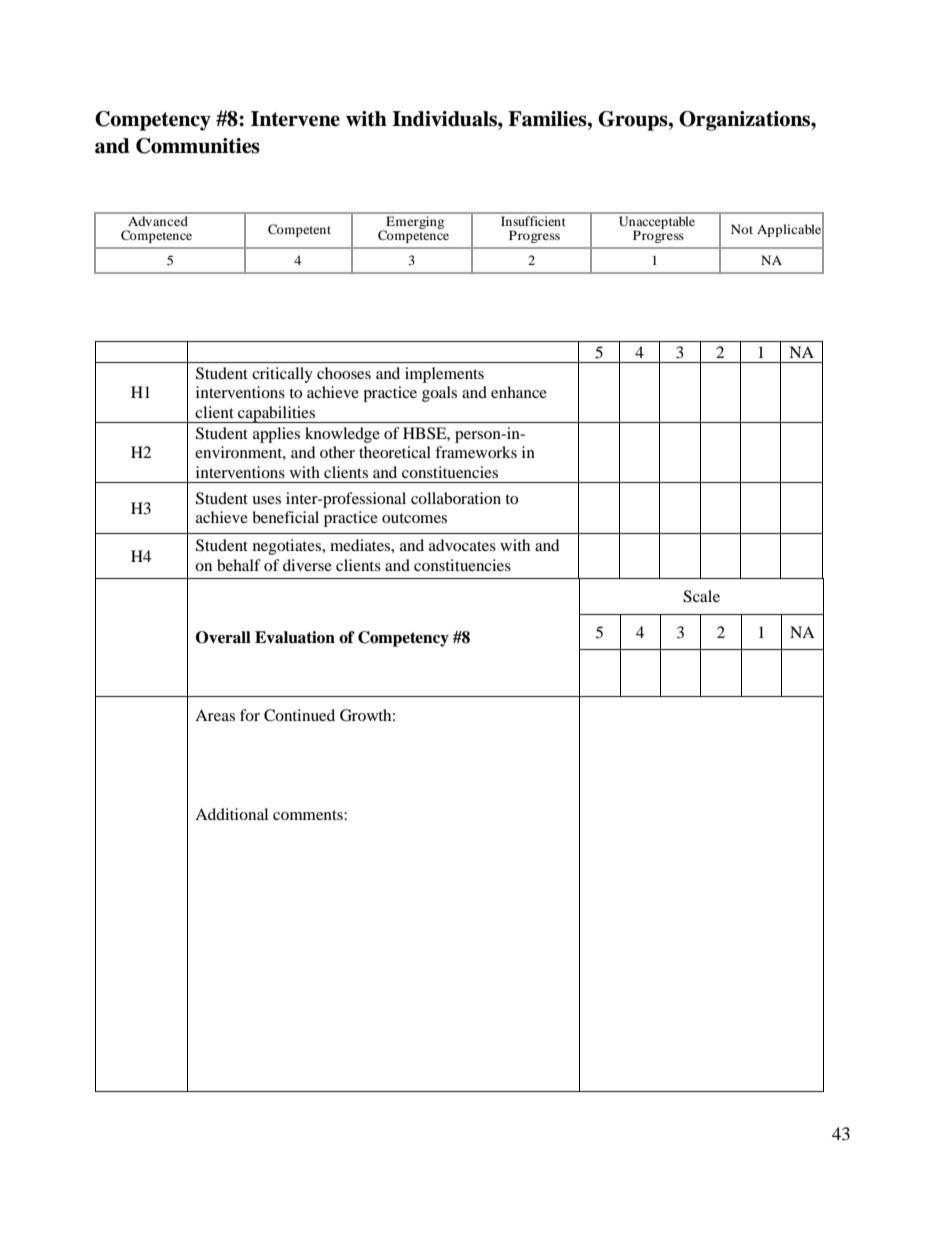  What do you see at coordinates (344, 373) in the screenshot?
I see `chooses` at bounding box center [344, 373].
